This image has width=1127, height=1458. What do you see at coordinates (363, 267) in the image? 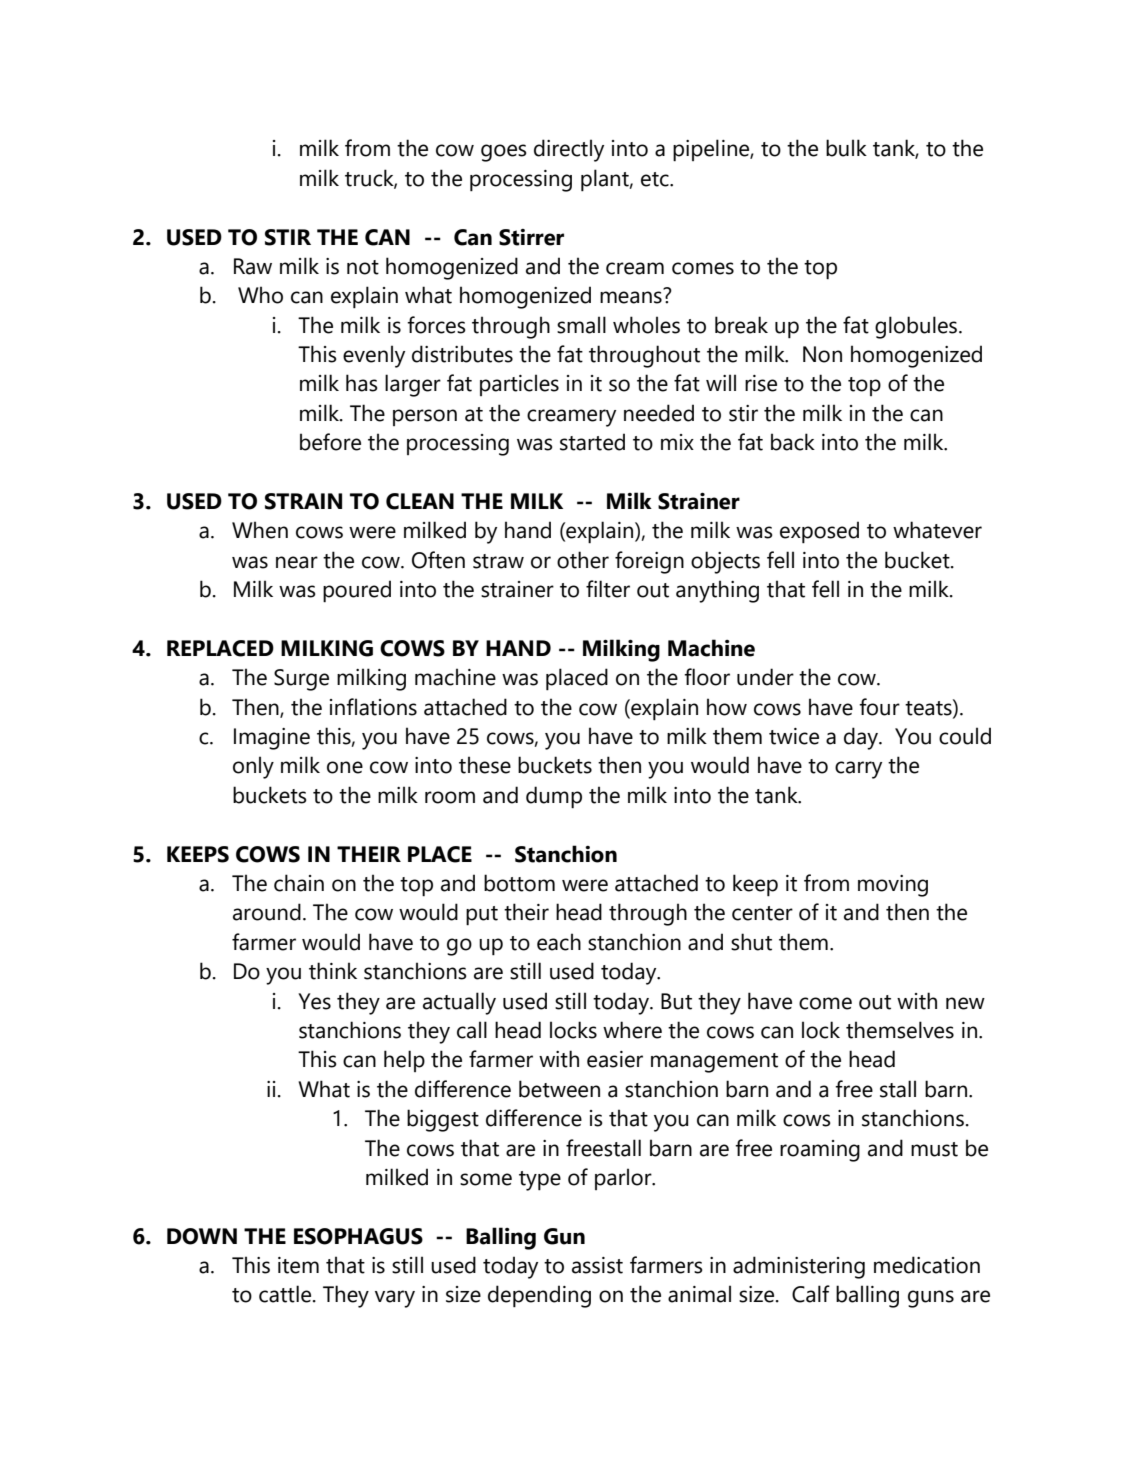
I see `not` at bounding box center [363, 267].
